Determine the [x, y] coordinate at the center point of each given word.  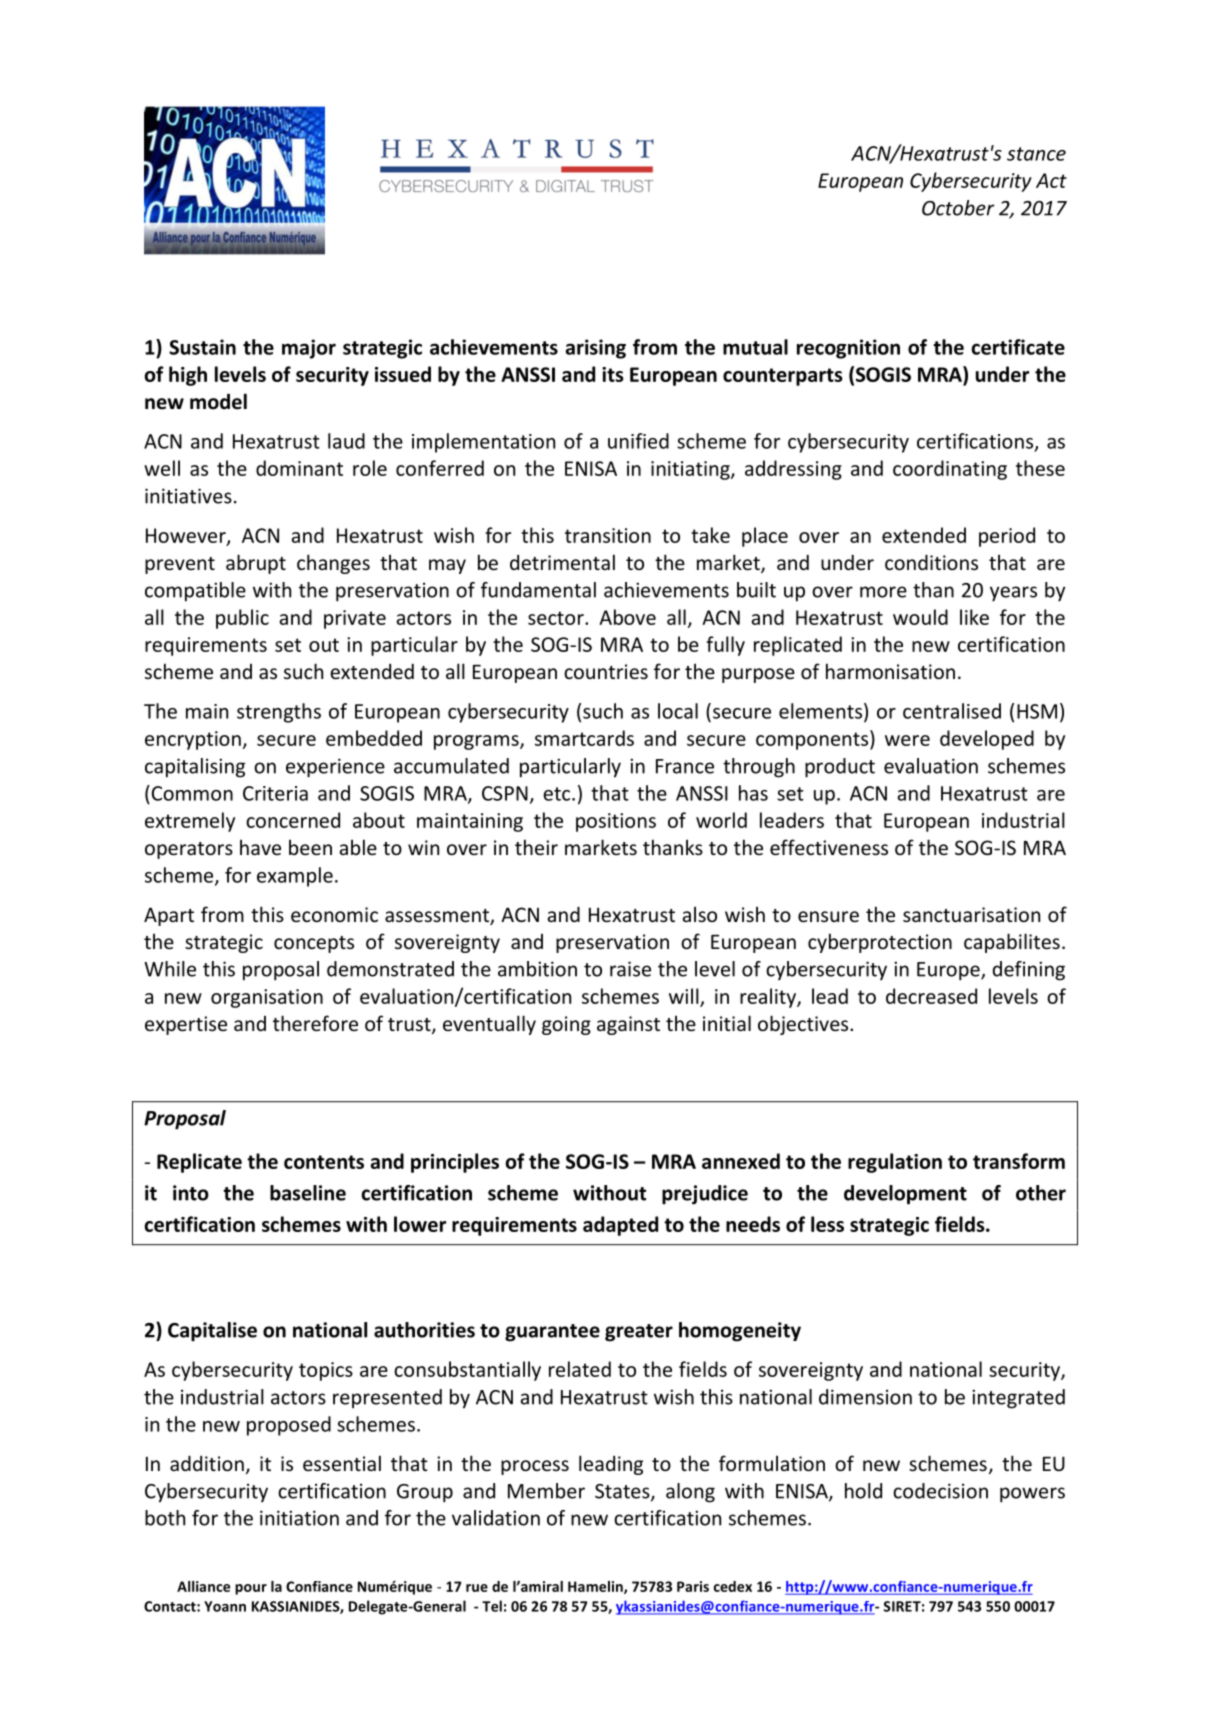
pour [251, 1589]
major [309, 349]
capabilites [1012, 943]
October [958, 208]
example [295, 877]
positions [616, 822]
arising [596, 349]
